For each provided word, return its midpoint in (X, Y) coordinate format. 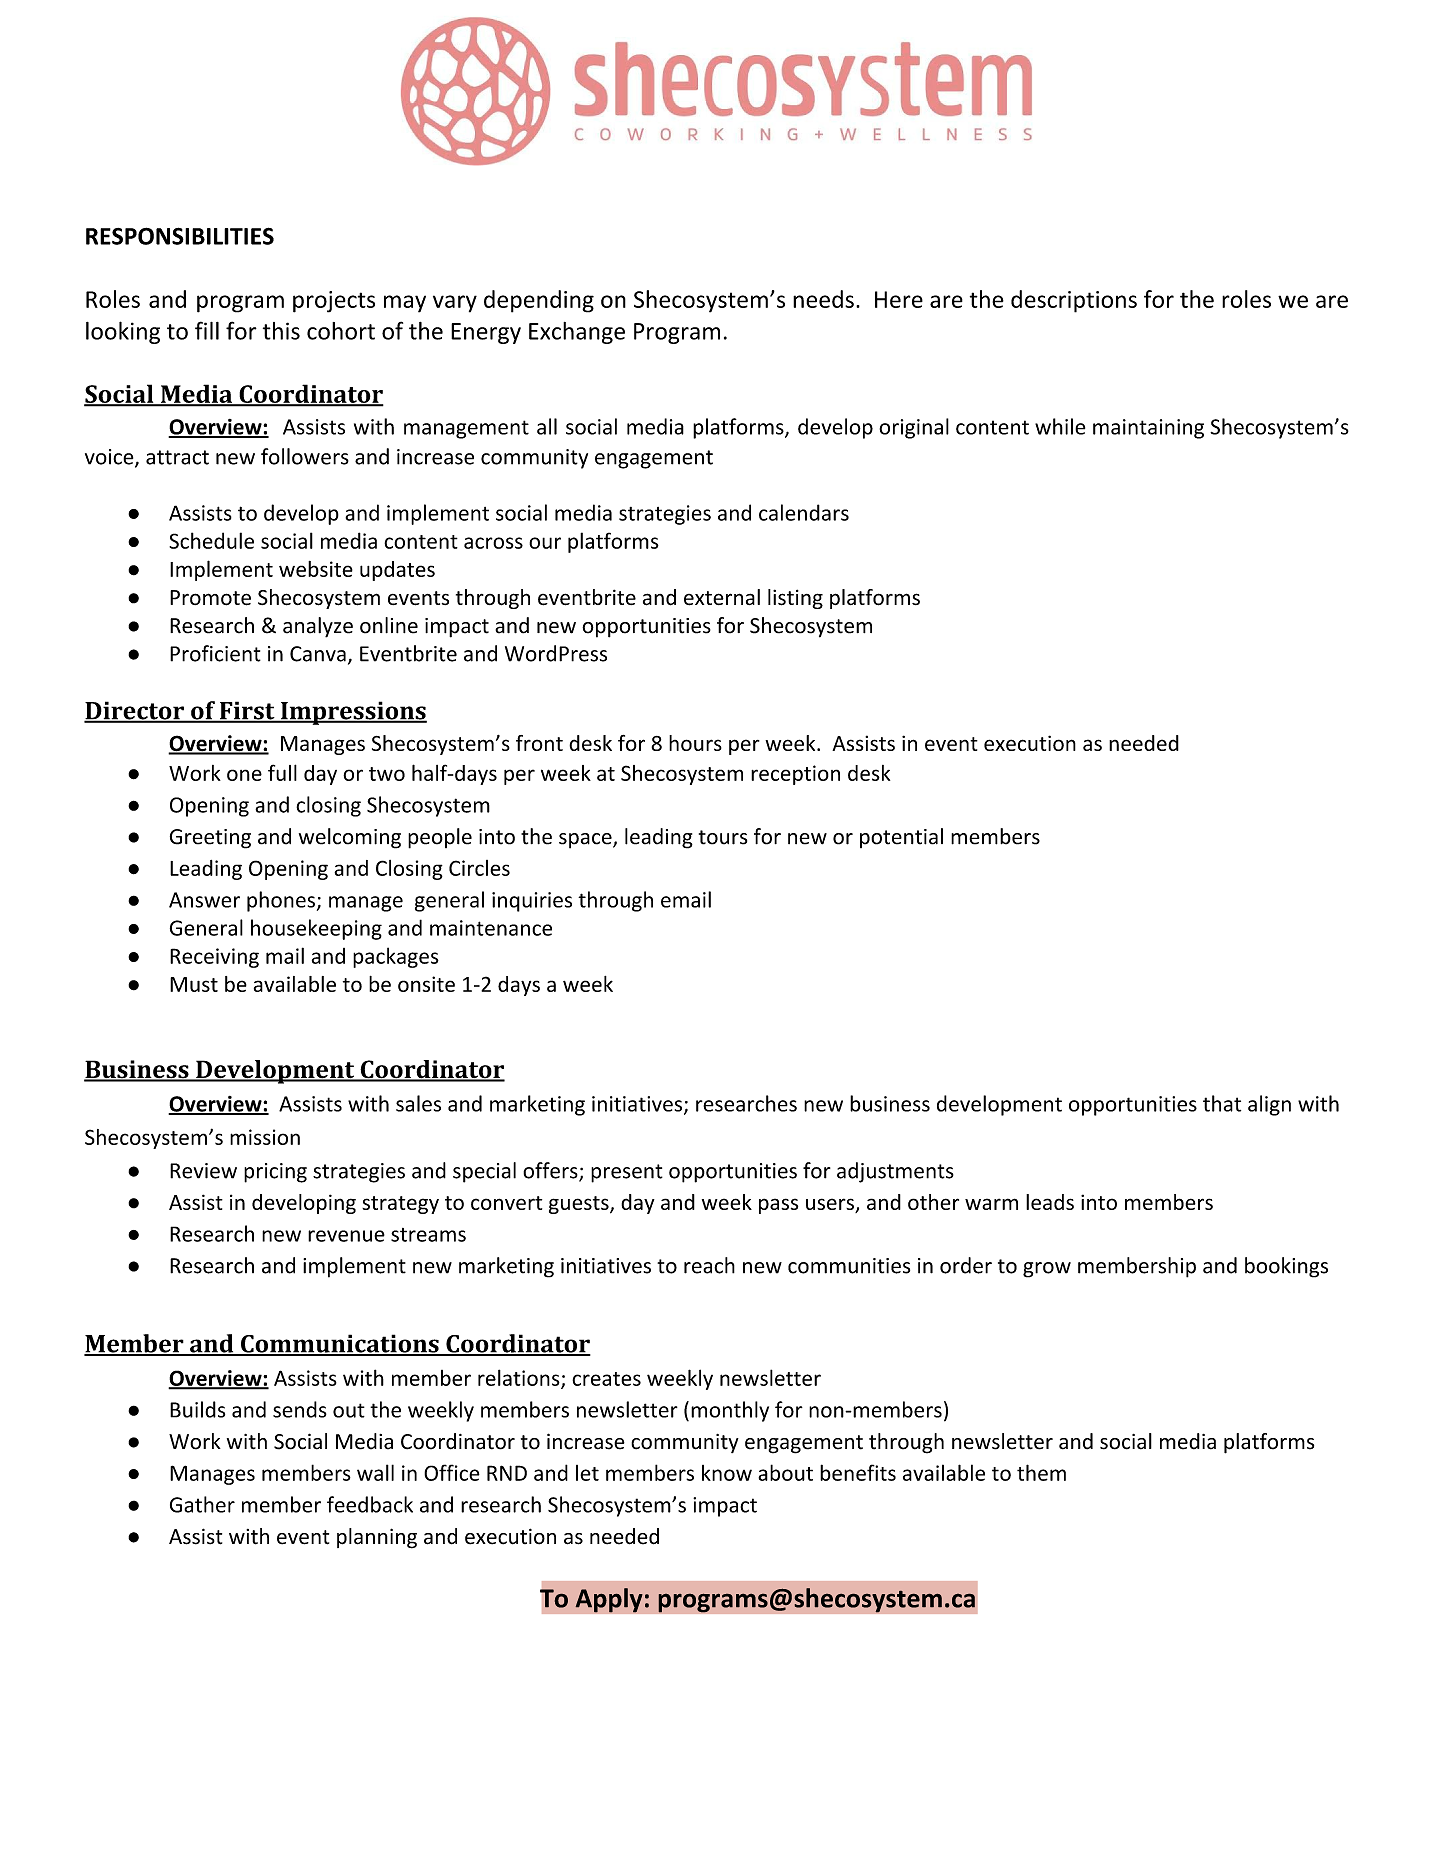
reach (709, 1265)
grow (1047, 1270)
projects (334, 302)
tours (723, 837)
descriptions (1074, 301)
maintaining (1148, 429)
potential (901, 838)
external (722, 597)
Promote (210, 598)
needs (823, 299)
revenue (346, 1236)
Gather (202, 1504)
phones (281, 901)
